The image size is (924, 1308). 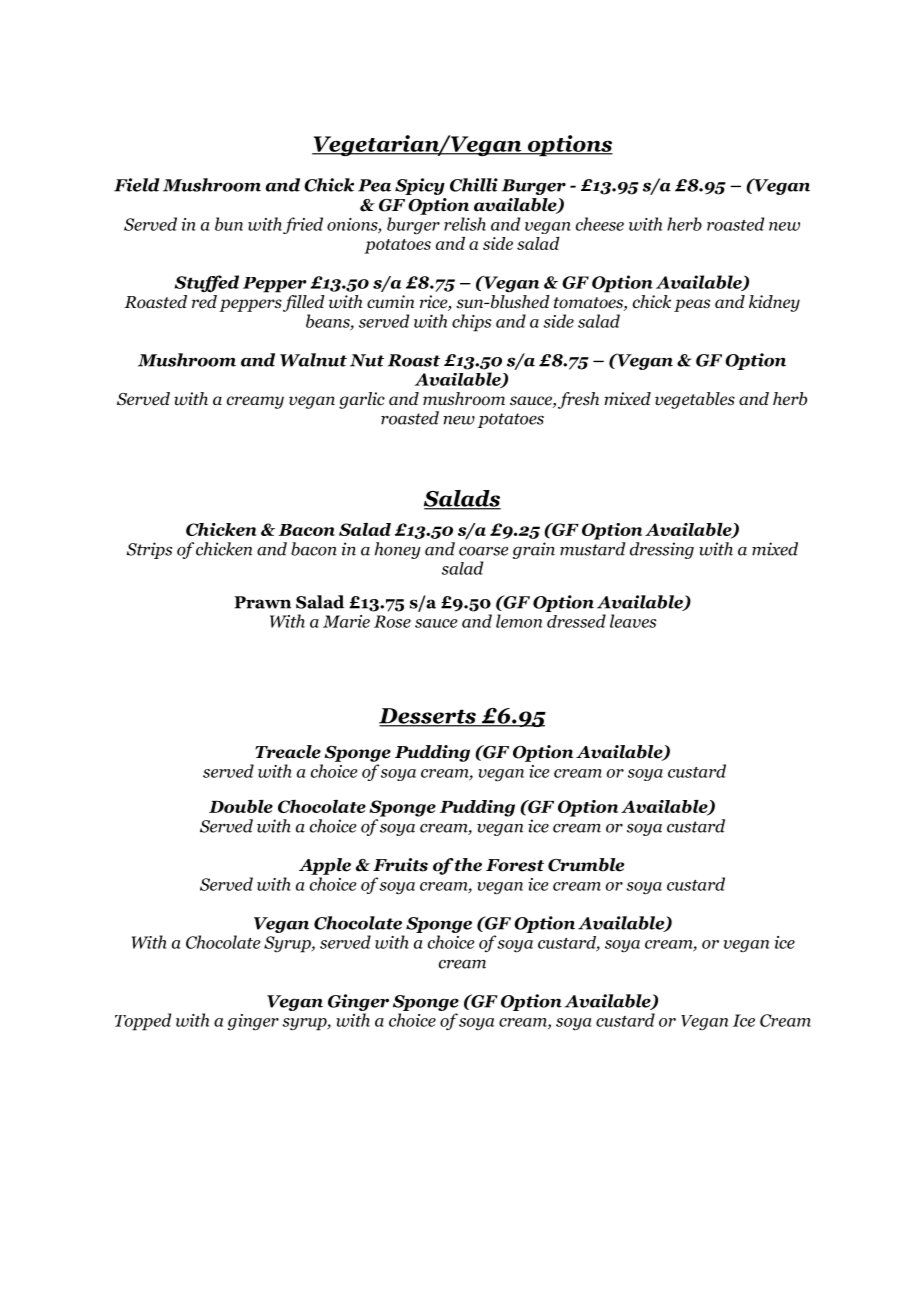 I want to click on Rose, so click(x=392, y=621).
